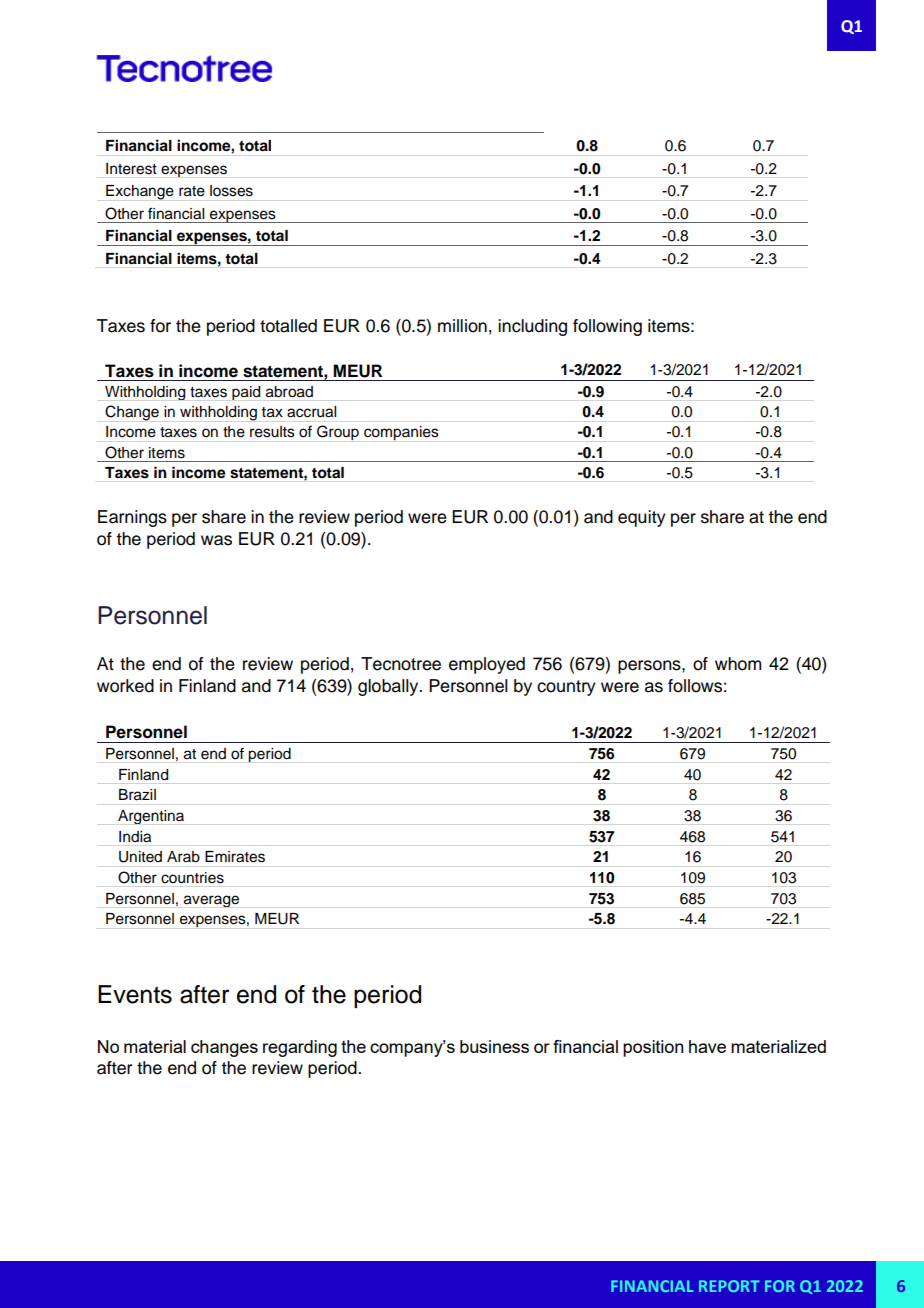 This page has width=924, height=1308. What do you see at coordinates (231, 191) in the page?
I see `losses` at bounding box center [231, 191].
